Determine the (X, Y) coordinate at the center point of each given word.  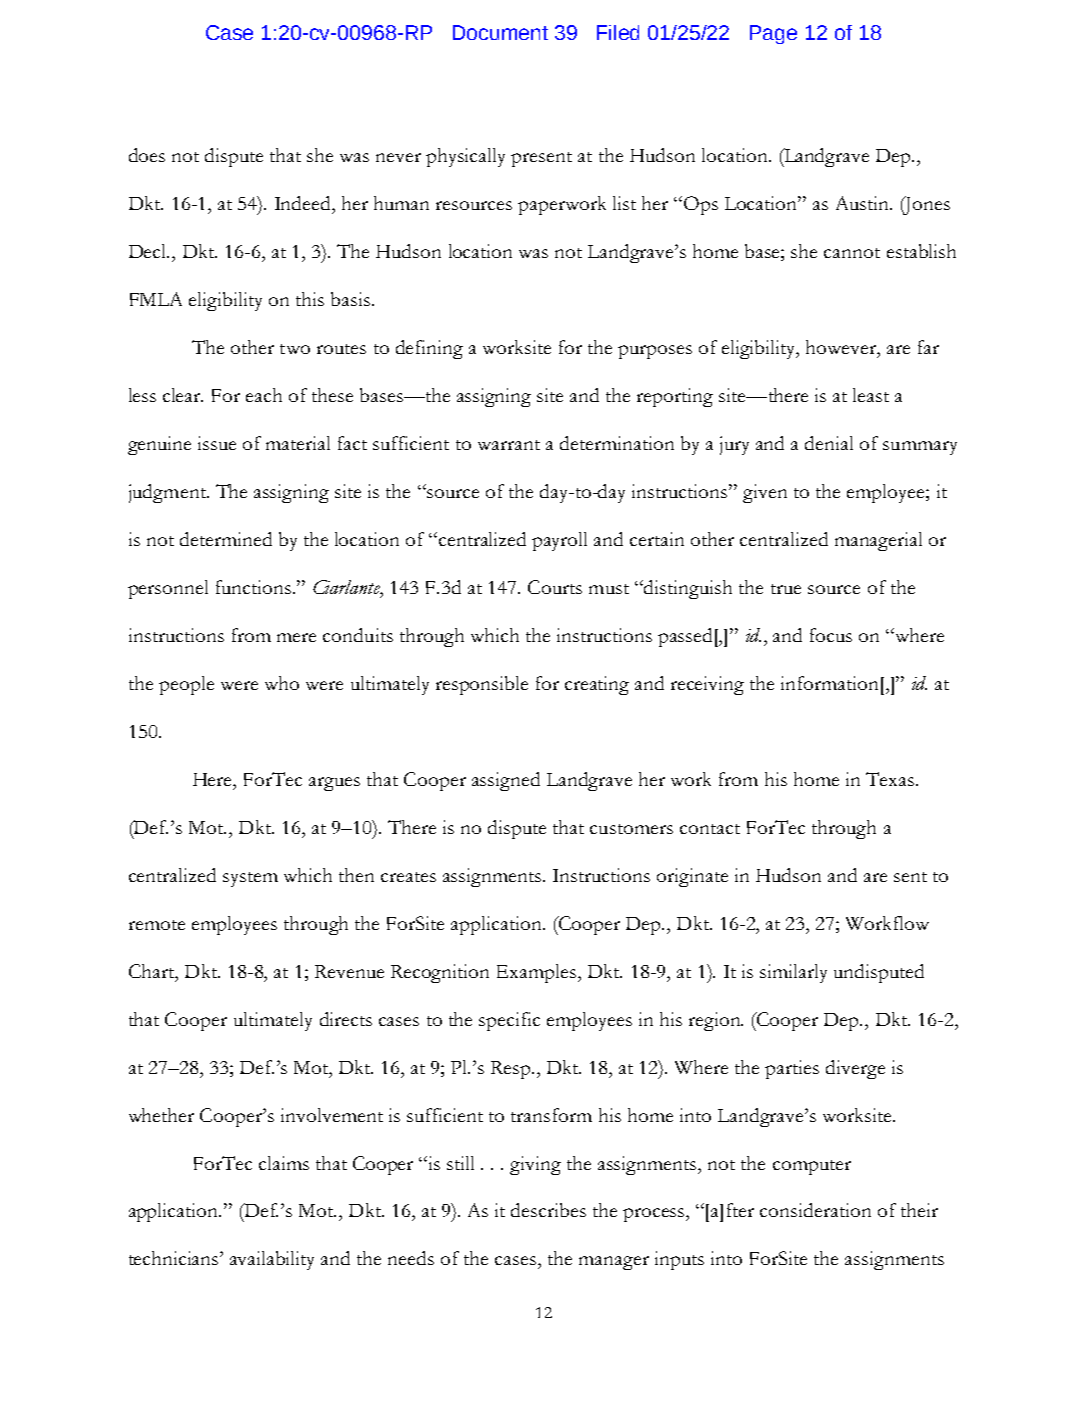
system (250, 879)
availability (272, 1260)
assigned (506, 781)
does (147, 155)
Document (500, 32)
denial (829, 443)
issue (217, 443)
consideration (815, 1210)
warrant (509, 445)
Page (773, 34)
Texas (890, 779)
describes (548, 1210)
